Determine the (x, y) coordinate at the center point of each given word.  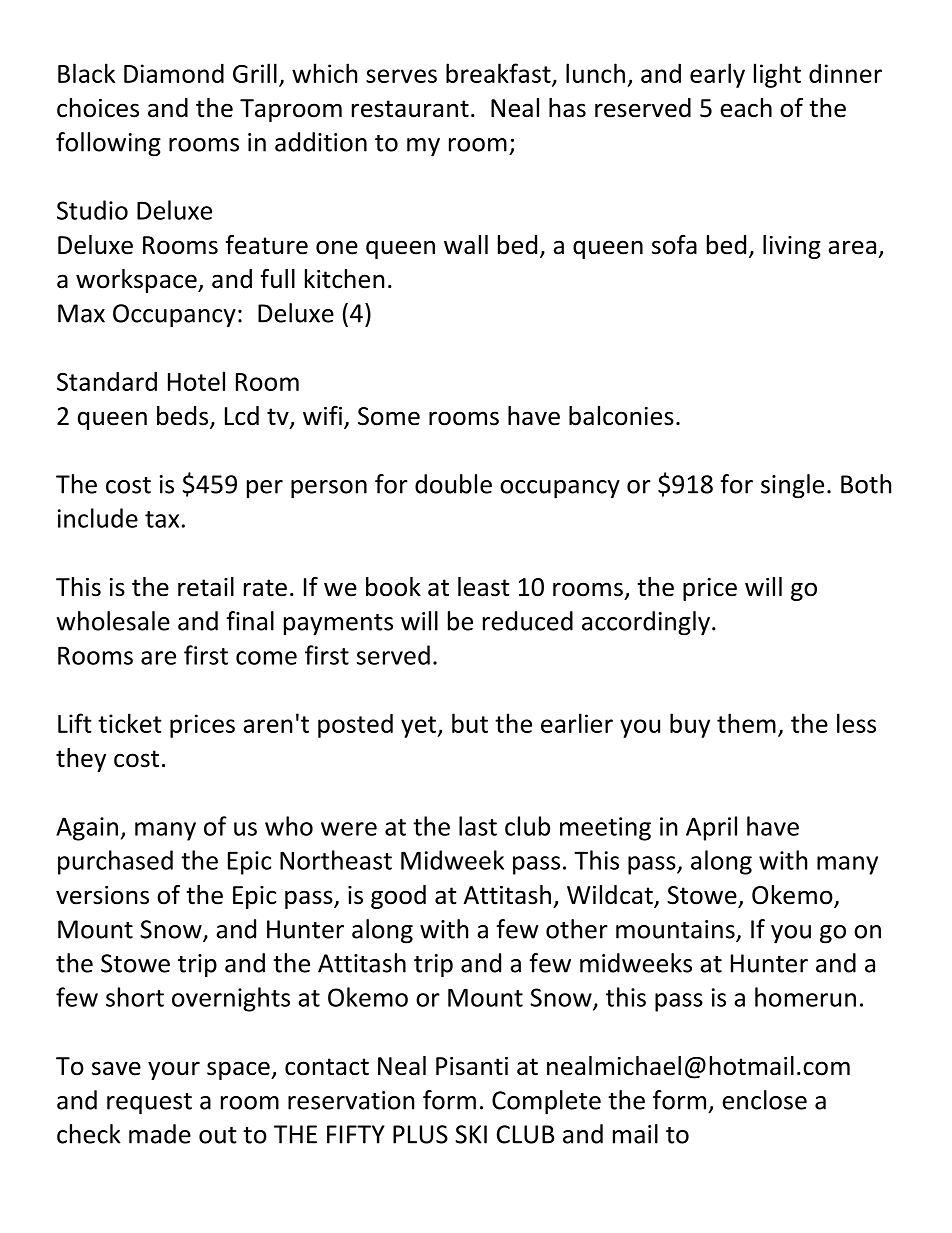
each (746, 108)
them (746, 723)
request (149, 1104)
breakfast (499, 74)
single (792, 486)
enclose (764, 1100)
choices (98, 108)
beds (184, 417)
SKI (471, 1134)
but (470, 723)
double (453, 484)
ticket (130, 723)
